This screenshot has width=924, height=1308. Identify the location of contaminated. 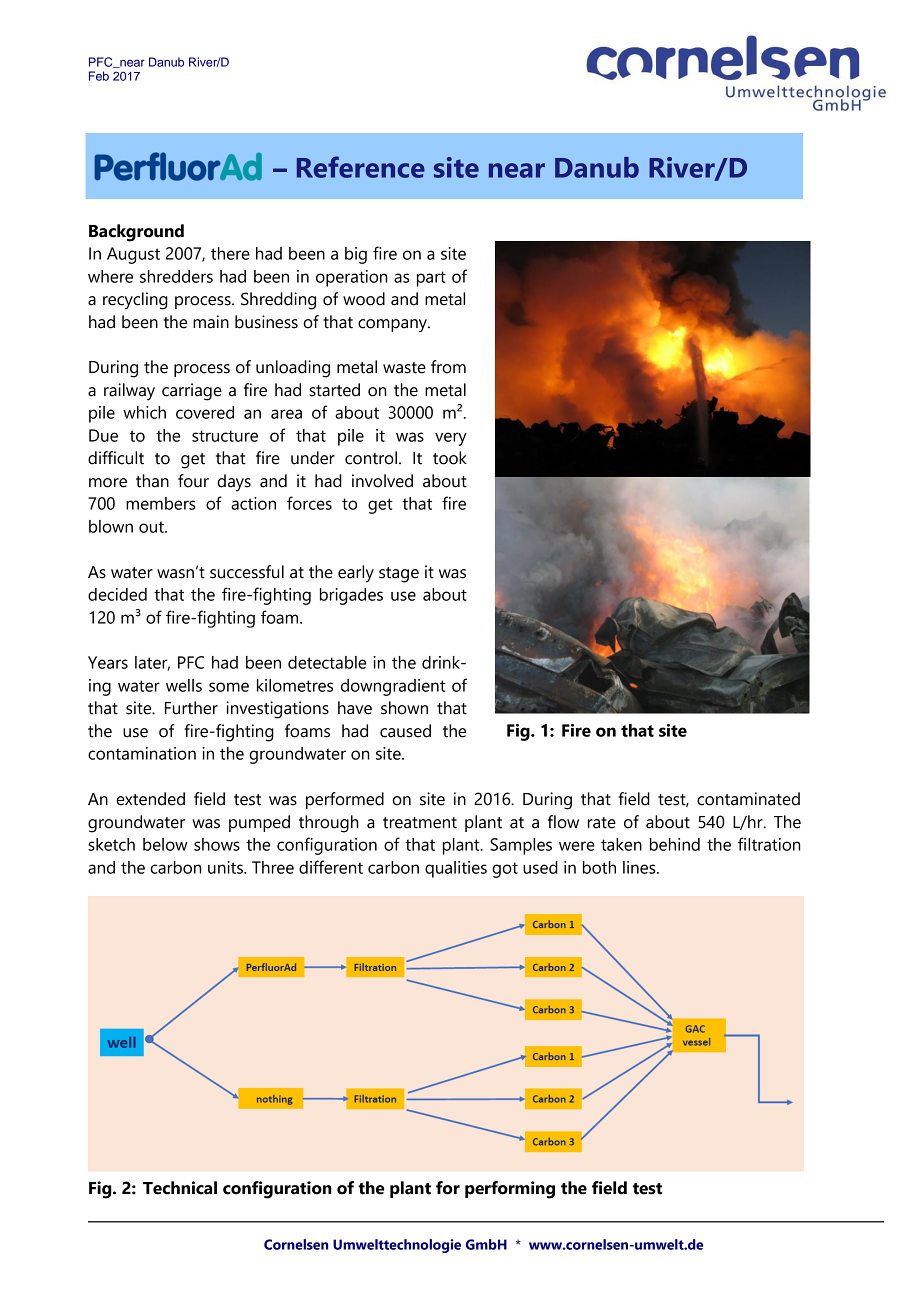
(748, 799).
